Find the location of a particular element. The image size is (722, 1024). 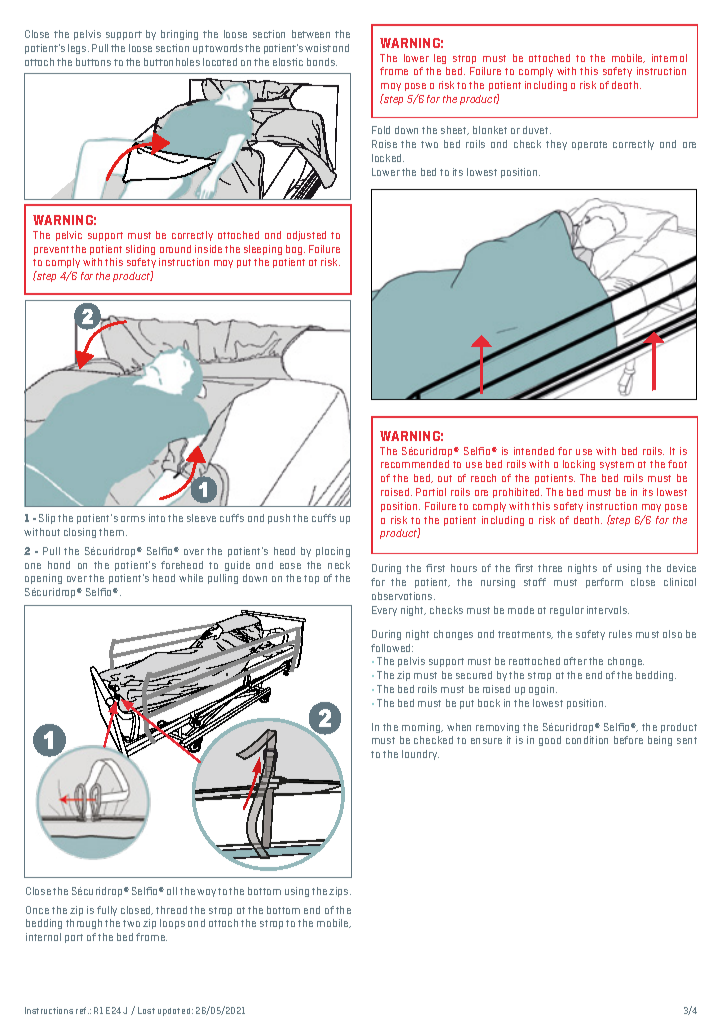

them is located at coordinates (113, 532).
